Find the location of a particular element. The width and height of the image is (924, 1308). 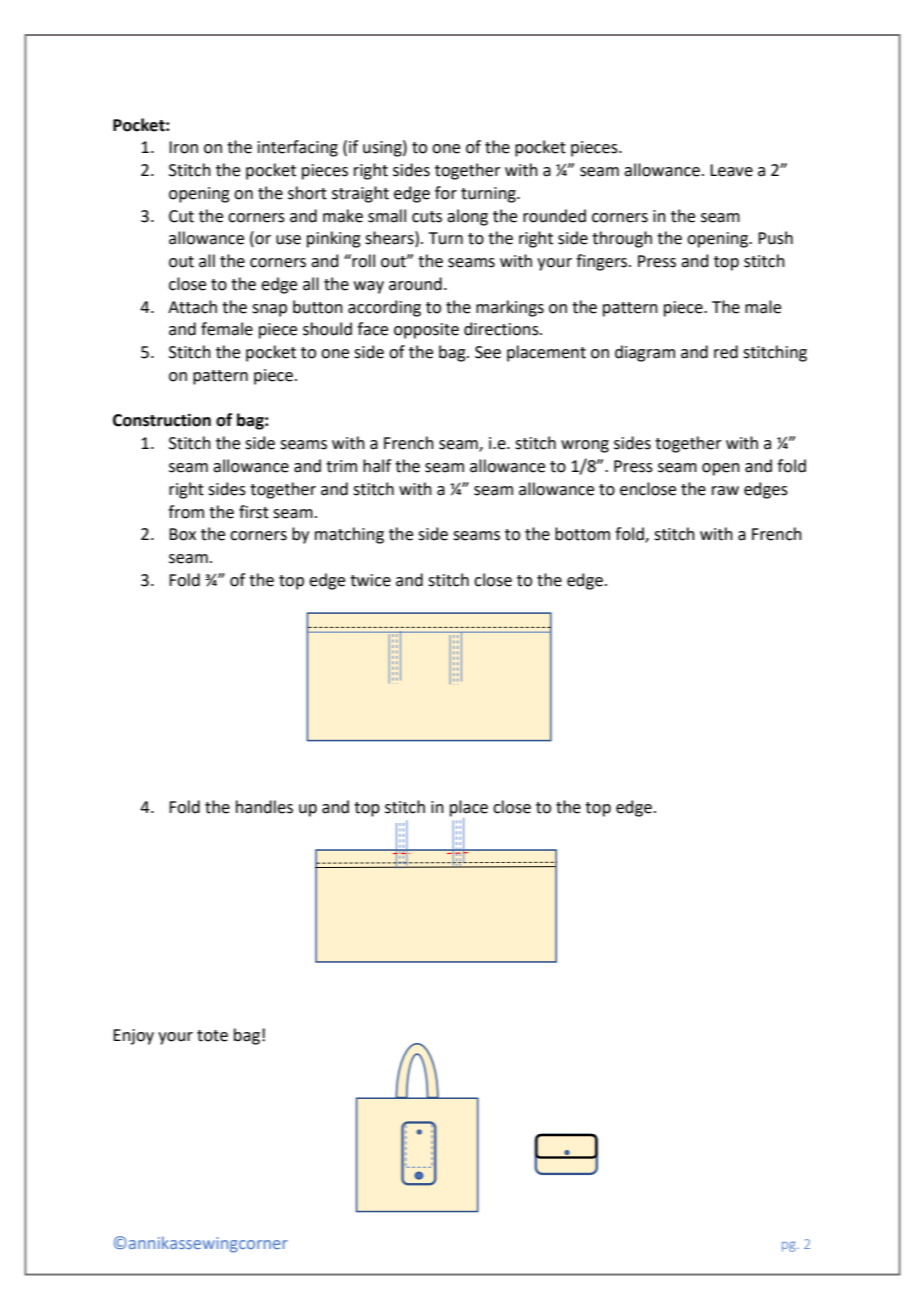

Enjoy is located at coordinates (133, 1037).
